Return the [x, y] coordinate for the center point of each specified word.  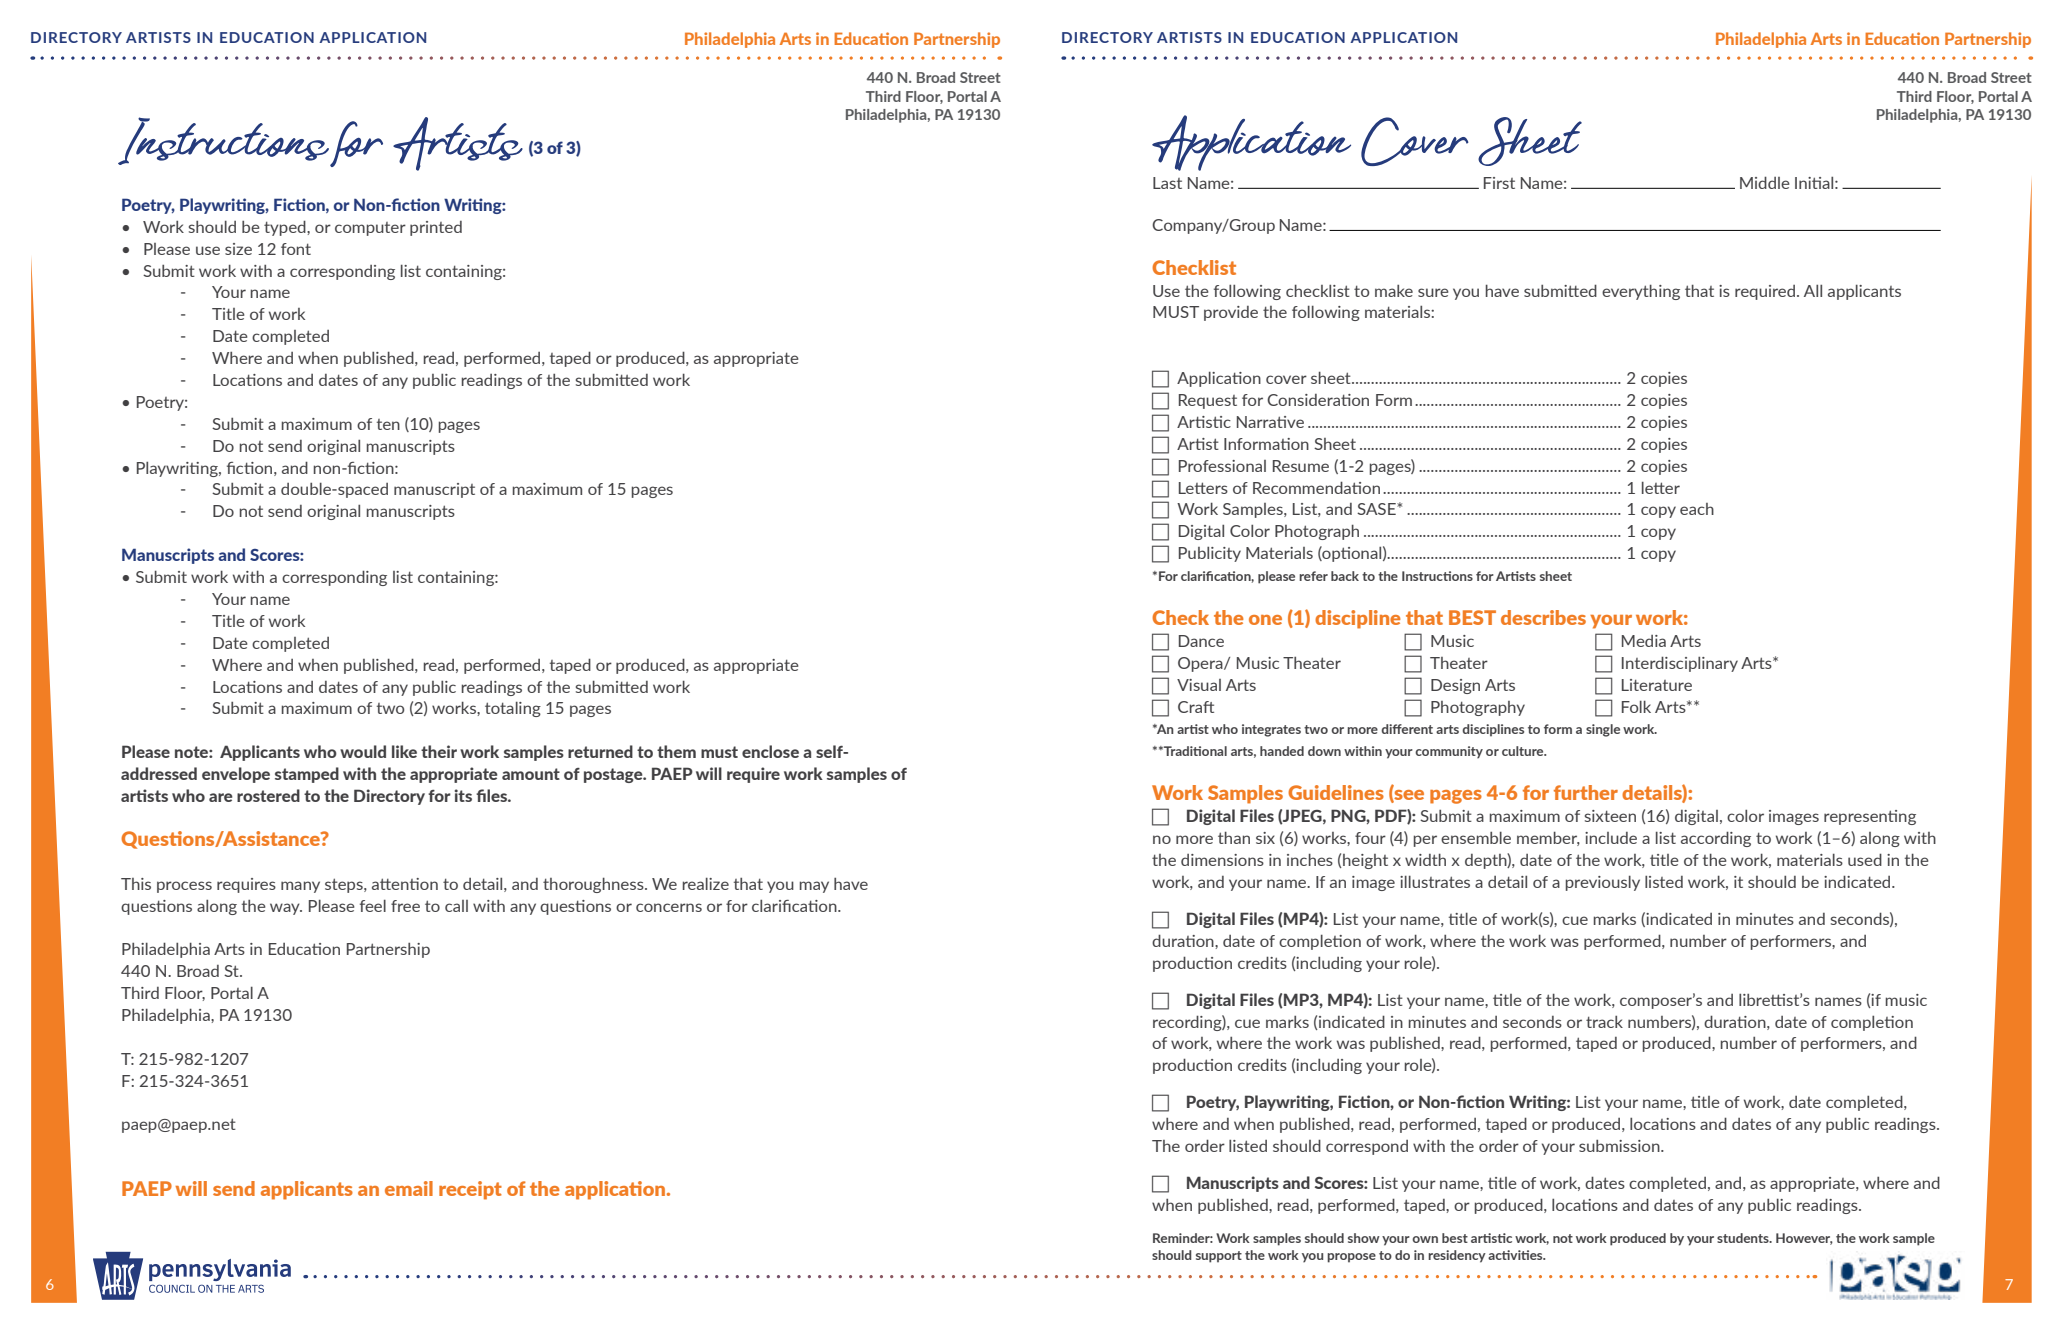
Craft [1196, 707]
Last [1167, 183]
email [409, 1188]
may [814, 887]
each [1697, 509]
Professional [1222, 466]
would [363, 751]
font [296, 249]
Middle [1765, 182]
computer [370, 229]
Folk [1636, 706]
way [286, 909]
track [1604, 1022]
